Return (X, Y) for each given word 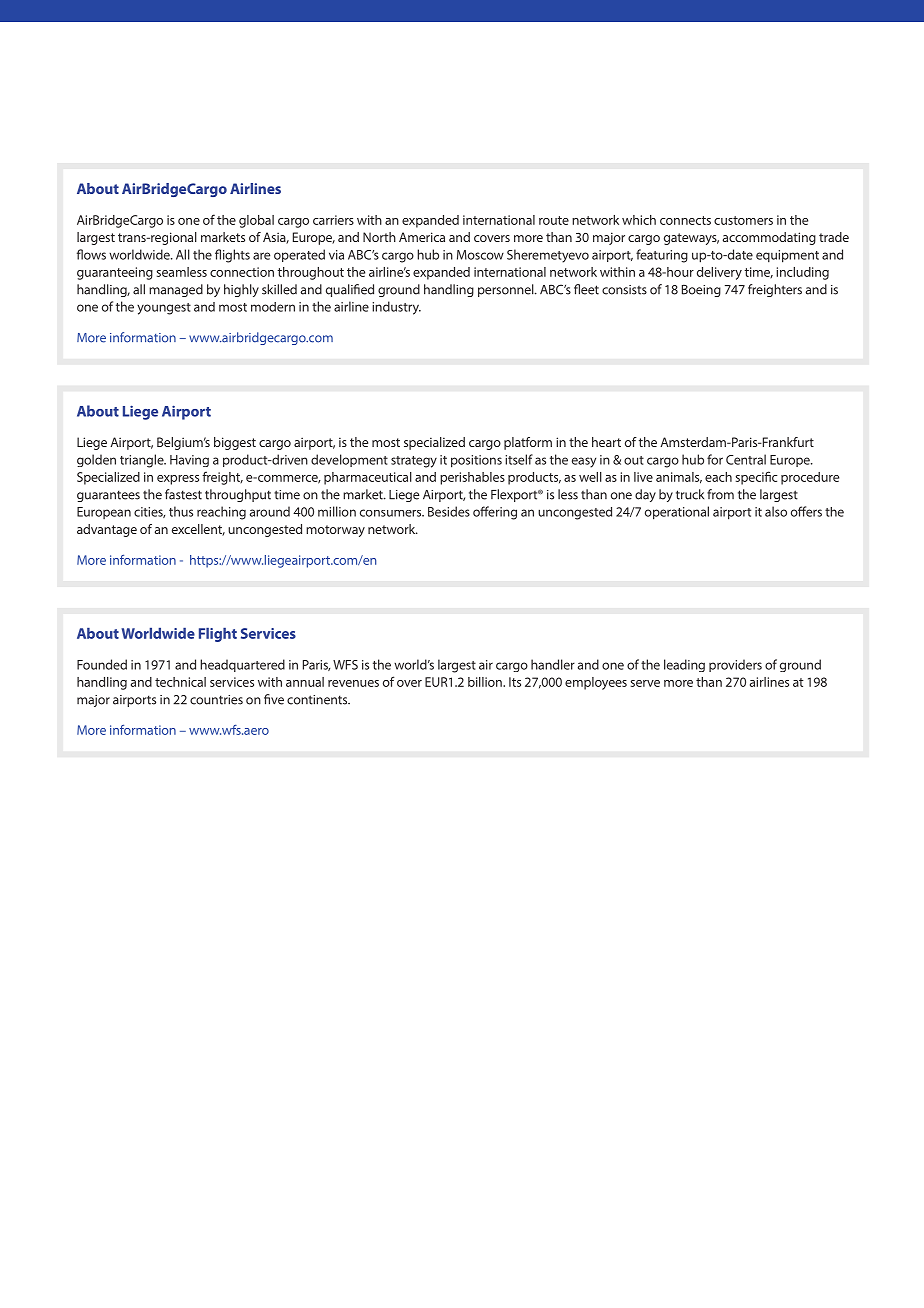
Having (189, 461)
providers (735, 665)
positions (476, 461)
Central (746, 459)
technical (180, 682)
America (422, 237)
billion (486, 682)
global (256, 221)
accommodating (769, 238)
